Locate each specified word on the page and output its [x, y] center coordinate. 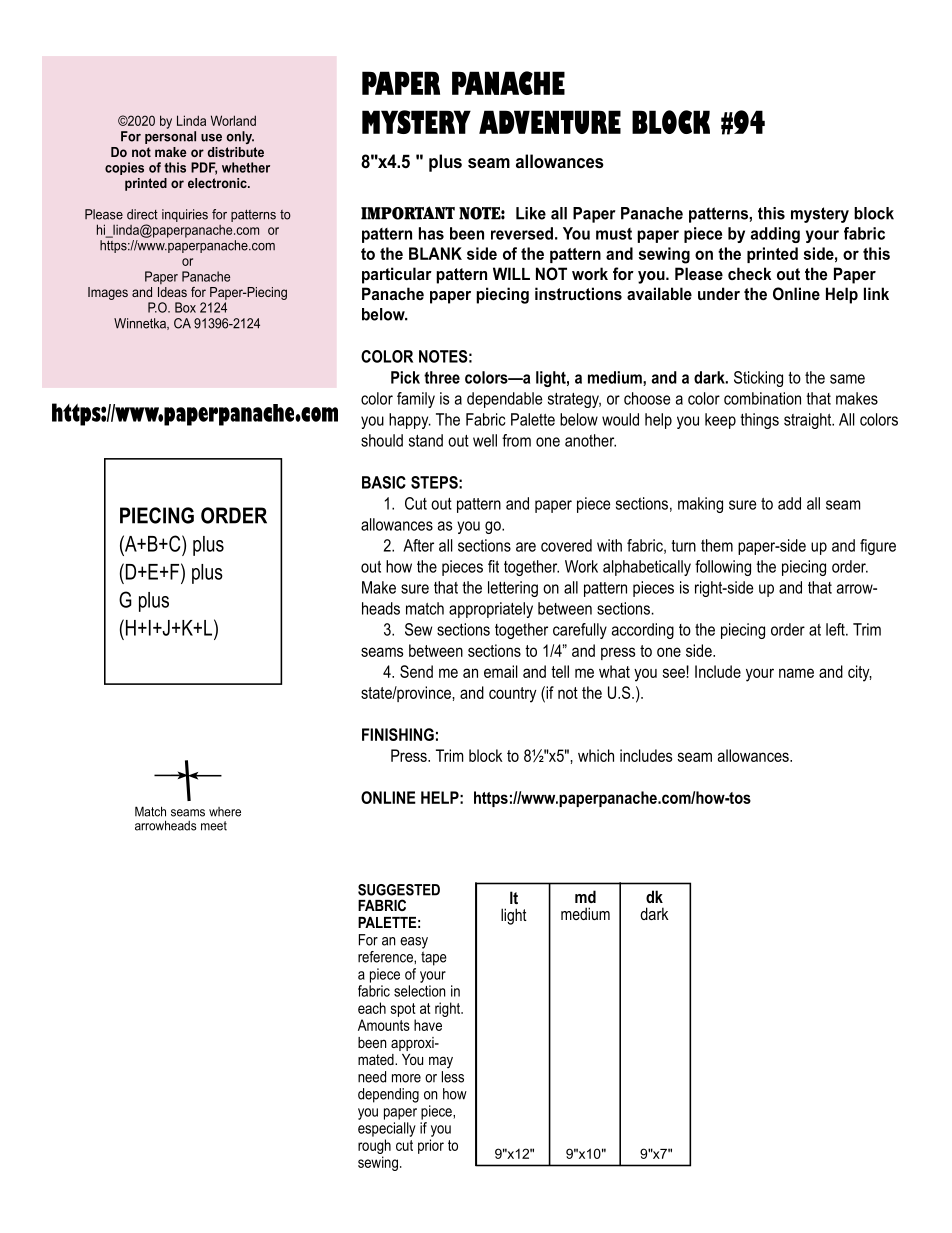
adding [775, 235]
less [453, 1077]
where [225, 812]
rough [374, 1146]
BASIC [384, 482]
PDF [204, 168]
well [485, 440]
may [441, 1062]
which [596, 755]
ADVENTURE [550, 122]
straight [809, 421]
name [796, 673]
